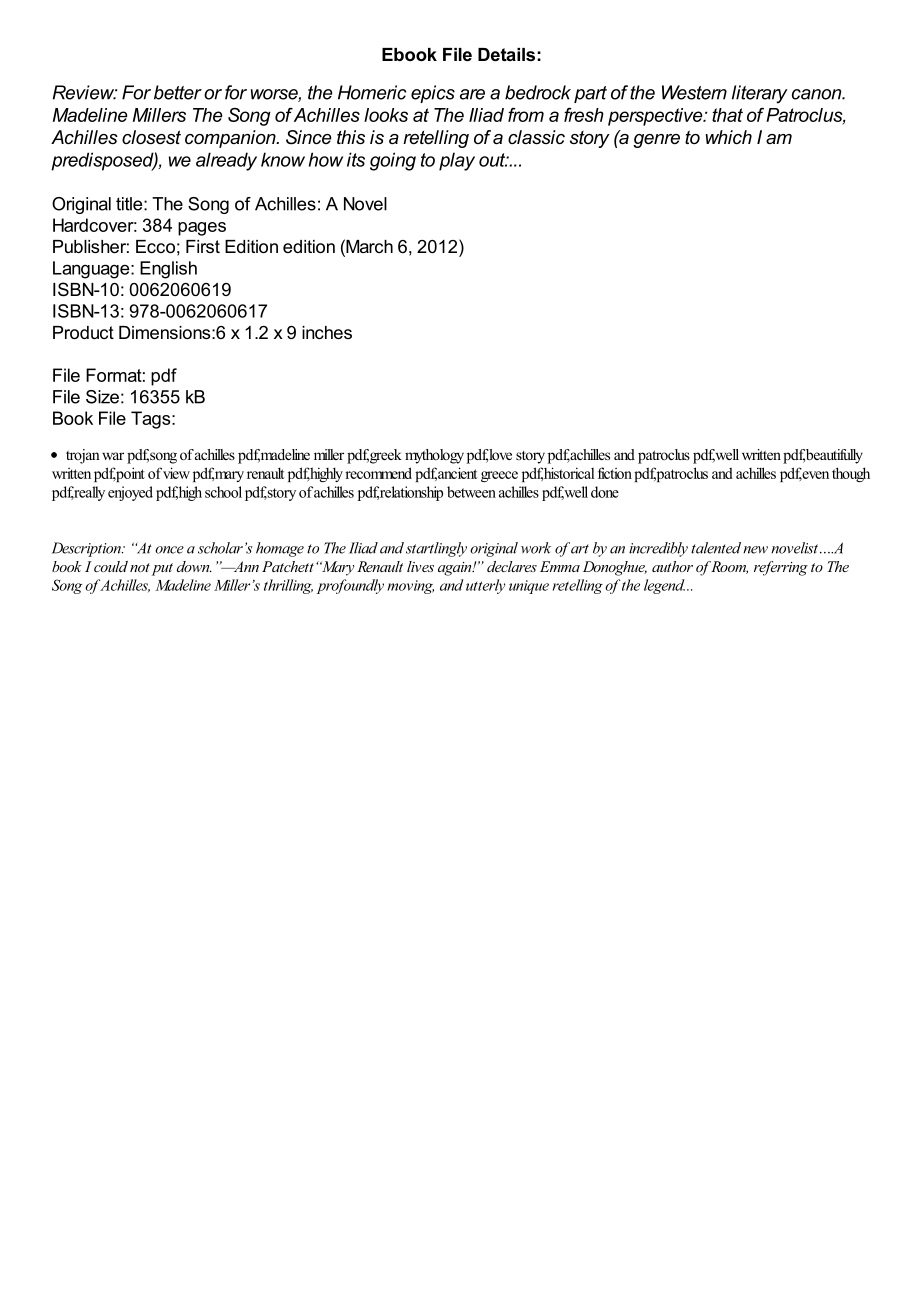 The width and height of the screenshot is (924, 1308). Describe the element at coordinates (327, 332) in the screenshot. I see `inches` at that location.
